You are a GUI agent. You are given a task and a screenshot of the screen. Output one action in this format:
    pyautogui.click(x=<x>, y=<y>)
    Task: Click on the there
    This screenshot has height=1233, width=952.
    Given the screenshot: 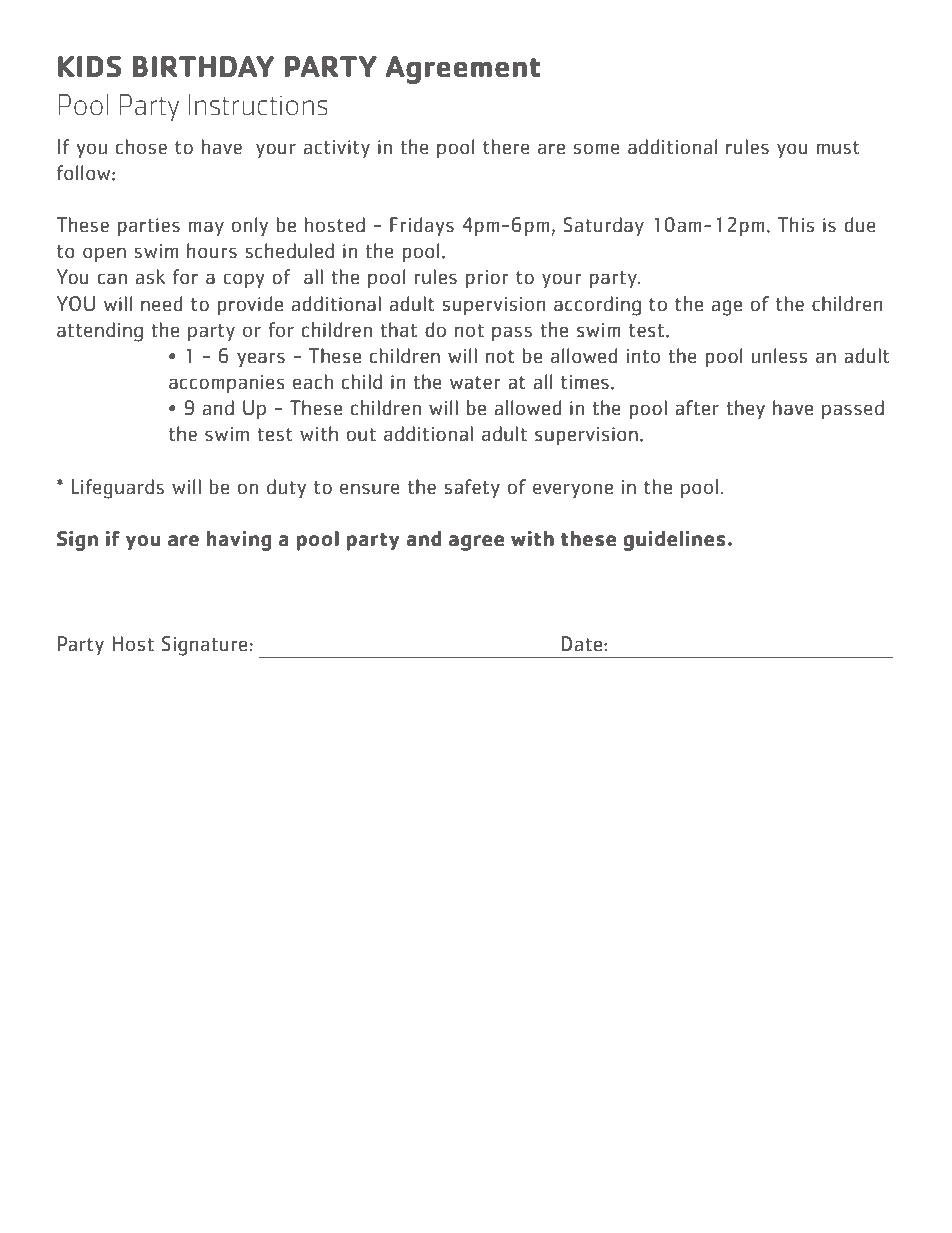 What is the action you would take?
    pyautogui.click(x=506, y=146)
